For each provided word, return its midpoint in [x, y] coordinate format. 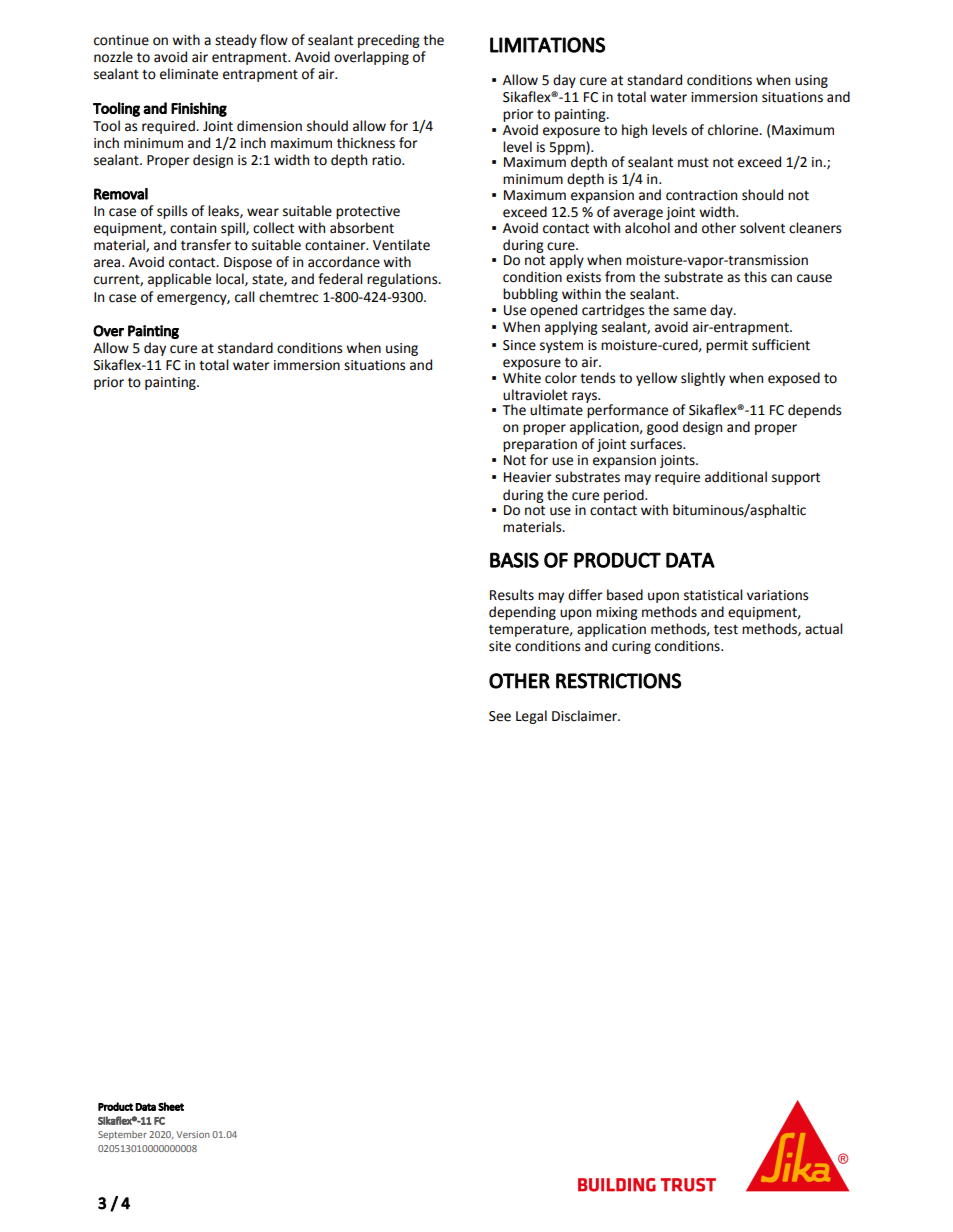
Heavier [528, 477]
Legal [531, 717]
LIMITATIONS [547, 45]
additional [736, 477]
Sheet [171, 1106]
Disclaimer [585, 716]
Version [193, 1134]
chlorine [734, 130]
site [500, 646]
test [726, 629]
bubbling [530, 295]
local [231, 279]
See [500, 716]
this [755, 277]
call [245, 297]
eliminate [189, 74]
